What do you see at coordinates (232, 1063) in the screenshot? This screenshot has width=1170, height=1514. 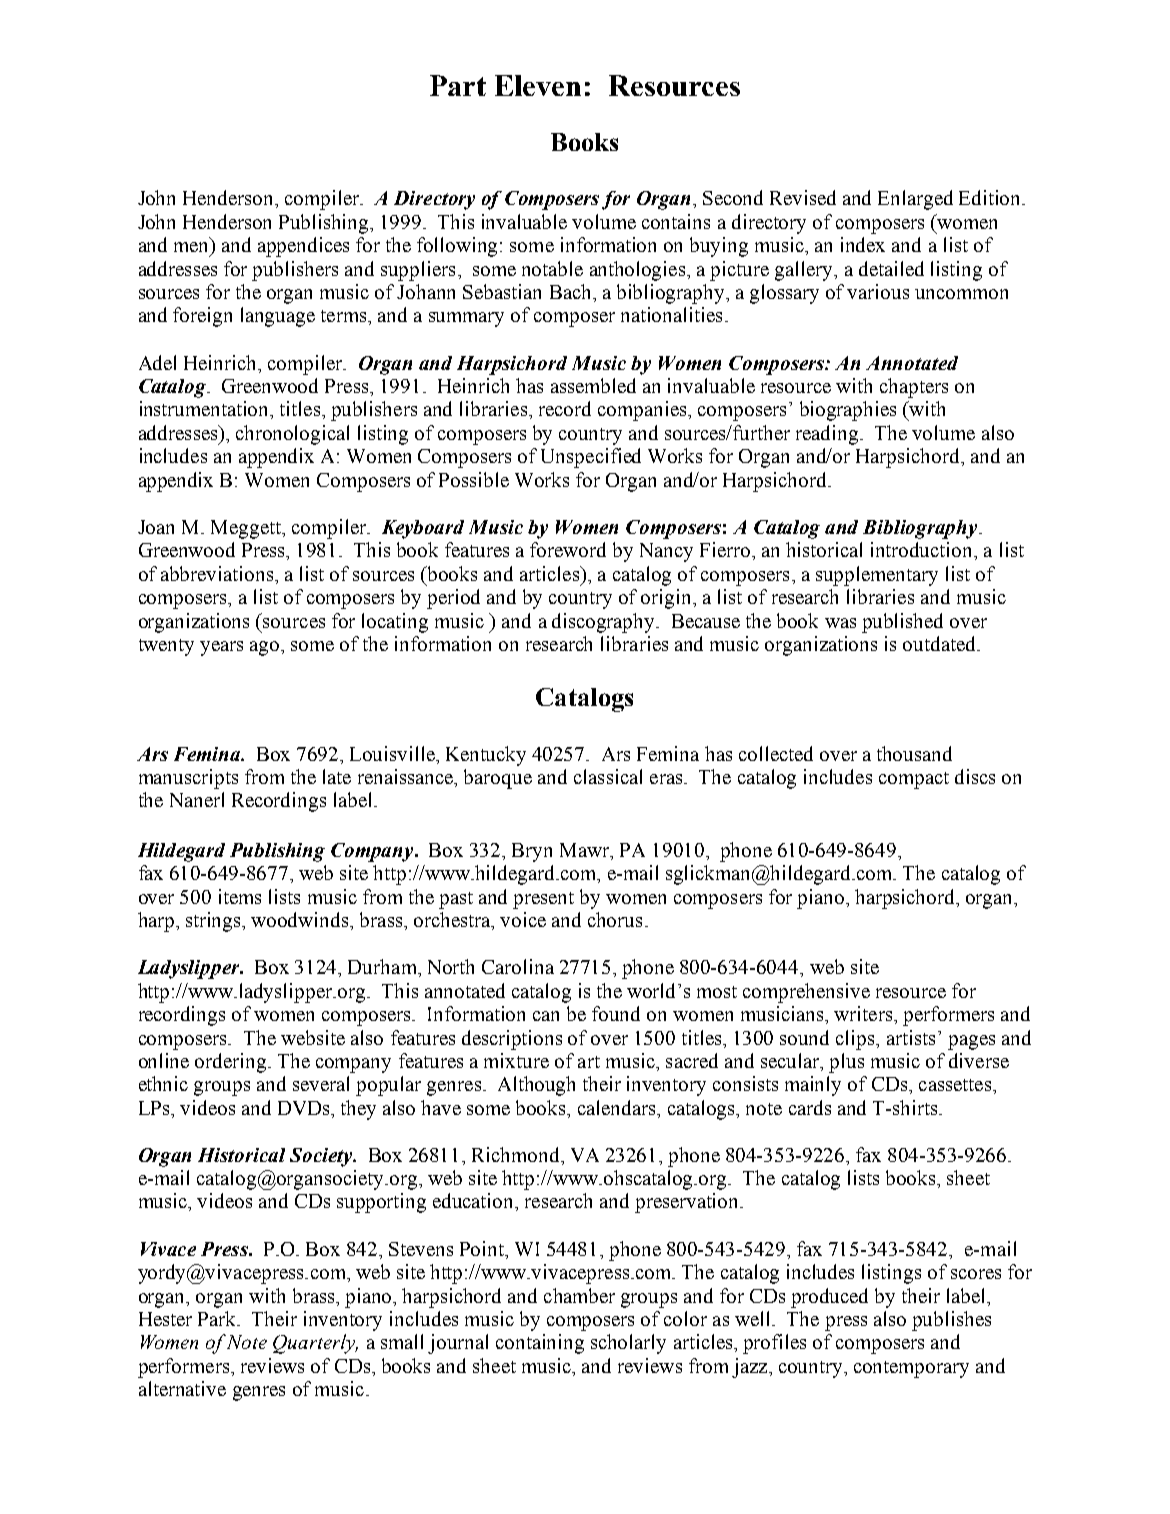 I see `ordering` at bounding box center [232, 1063].
